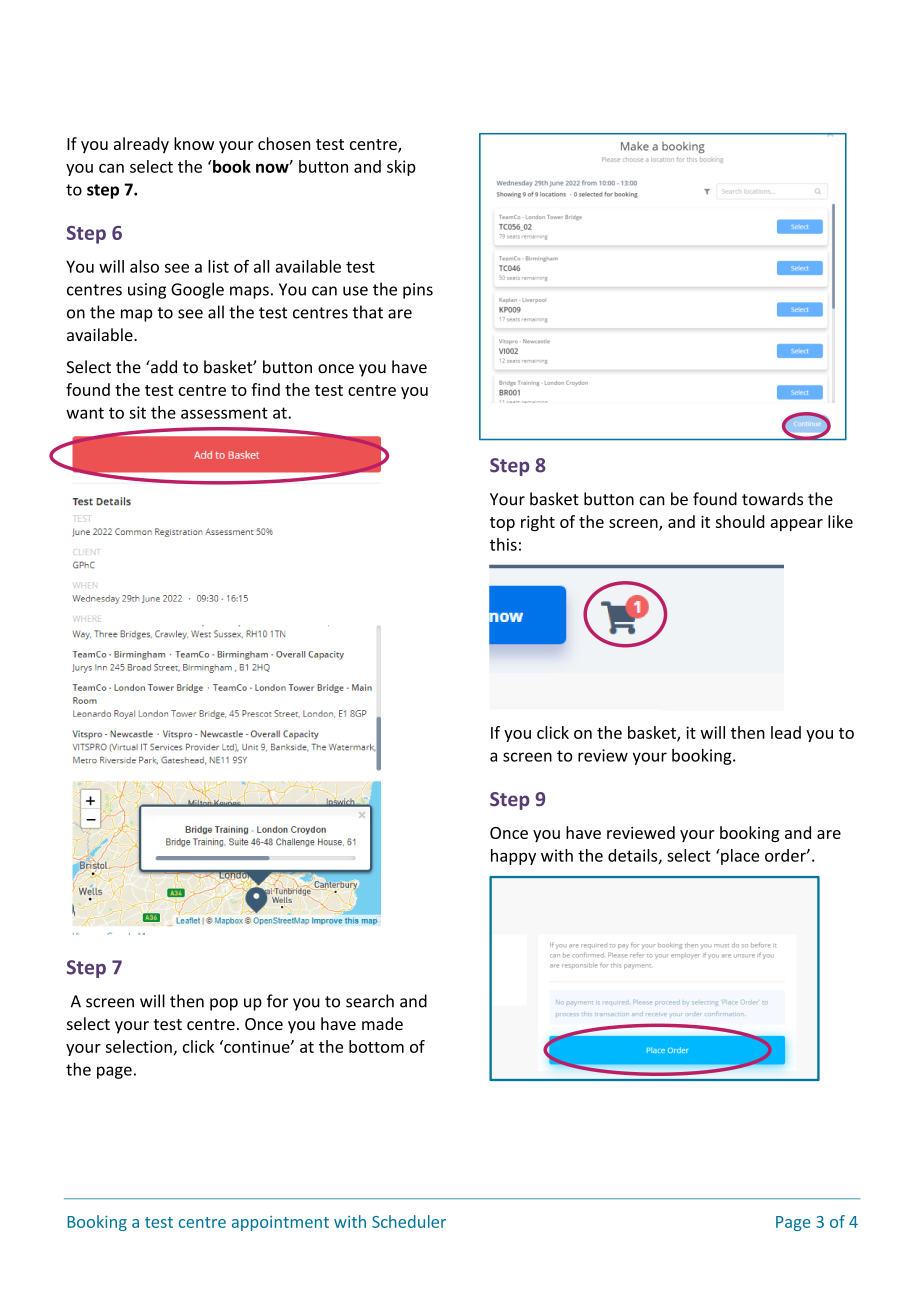 This screenshot has width=924, height=1308. What do you see at coordinates (280, 1223) in the screenshot?
I see `appointment` at bounding box center [280, 1223].
